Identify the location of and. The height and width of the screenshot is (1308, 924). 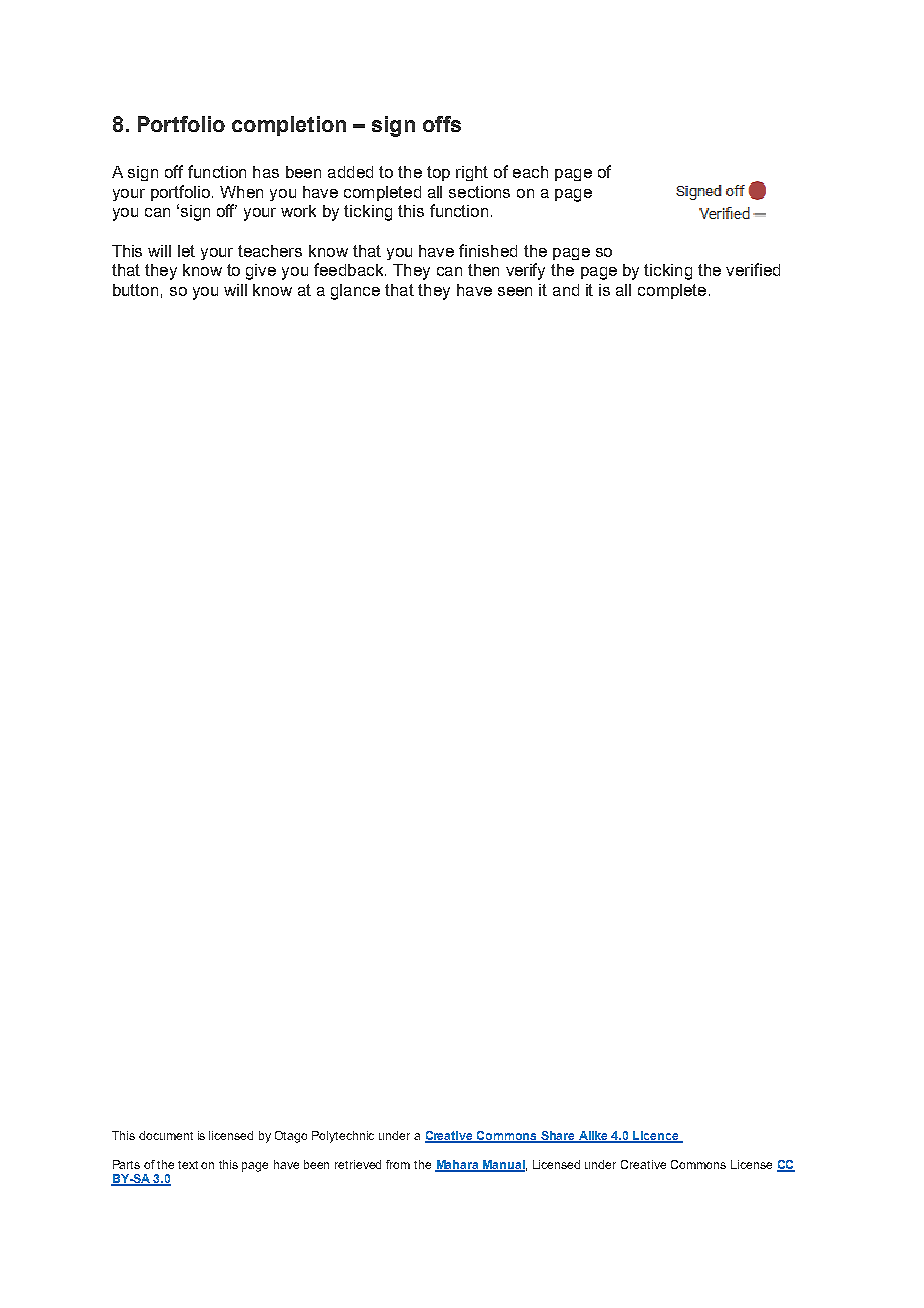
(566, 290).
